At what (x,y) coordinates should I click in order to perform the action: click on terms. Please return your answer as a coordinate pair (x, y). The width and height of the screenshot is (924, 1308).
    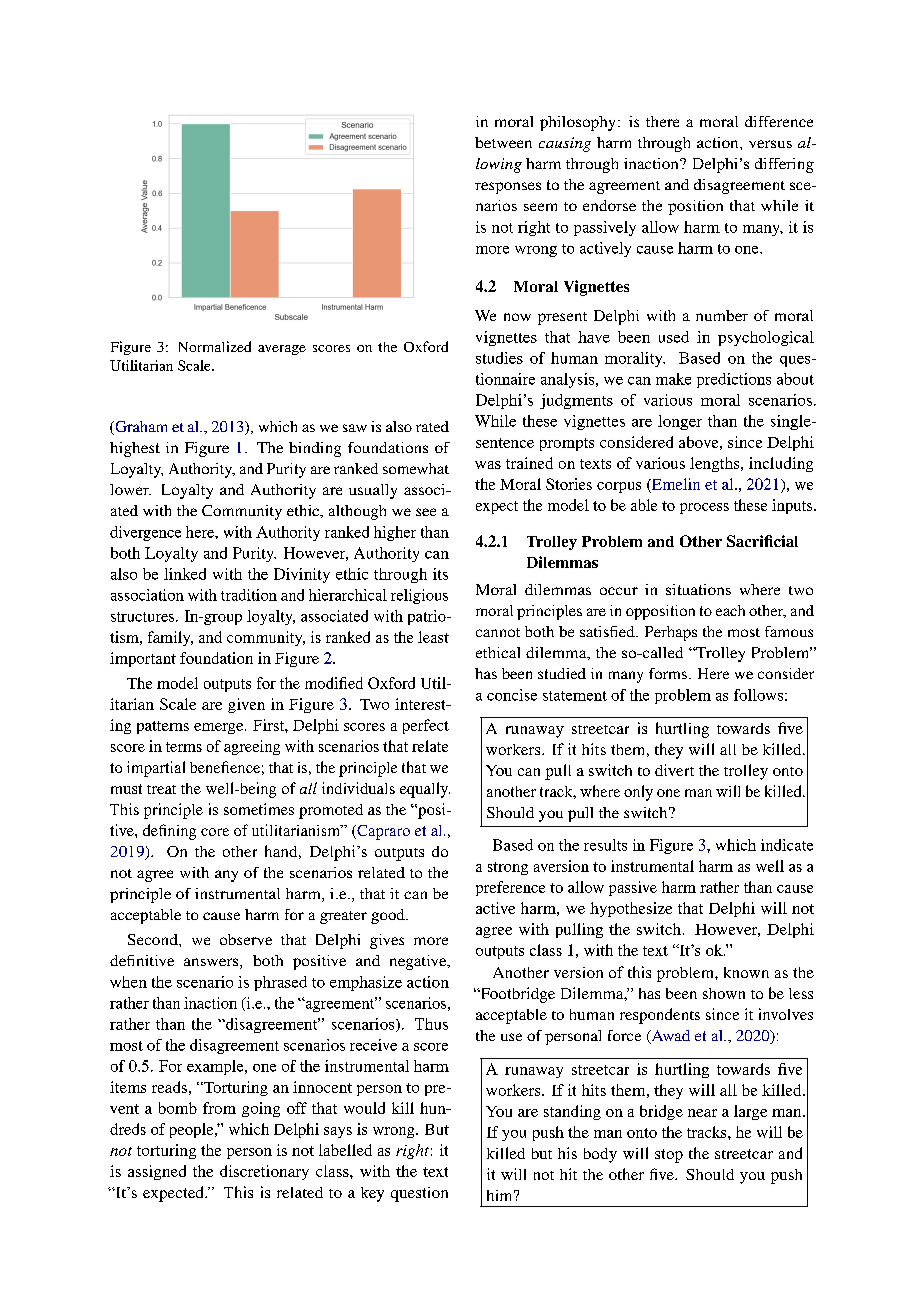
    Looking at the image, I should click on (184, 747).
